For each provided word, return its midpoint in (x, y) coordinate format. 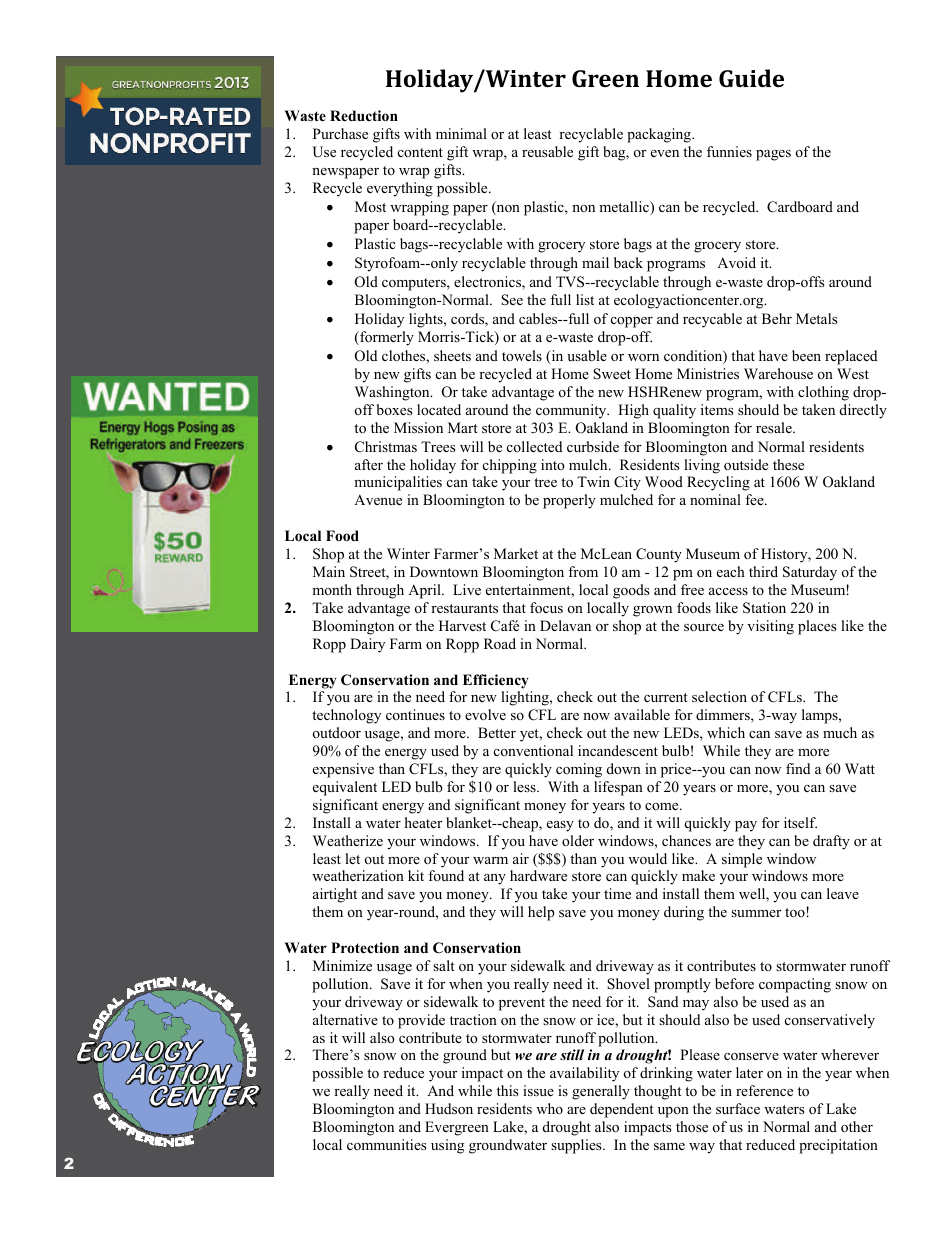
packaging (660, 135)
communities (387, 1144)
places (817, 627)
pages (773, 155)
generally (601, 1092)
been (806, 355)
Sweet (612, 374)
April (425, 591)
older (578, 840)
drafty (831, 842)
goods (631, 591)
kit (416, 875)
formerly (386, 338)
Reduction (364, 116)
